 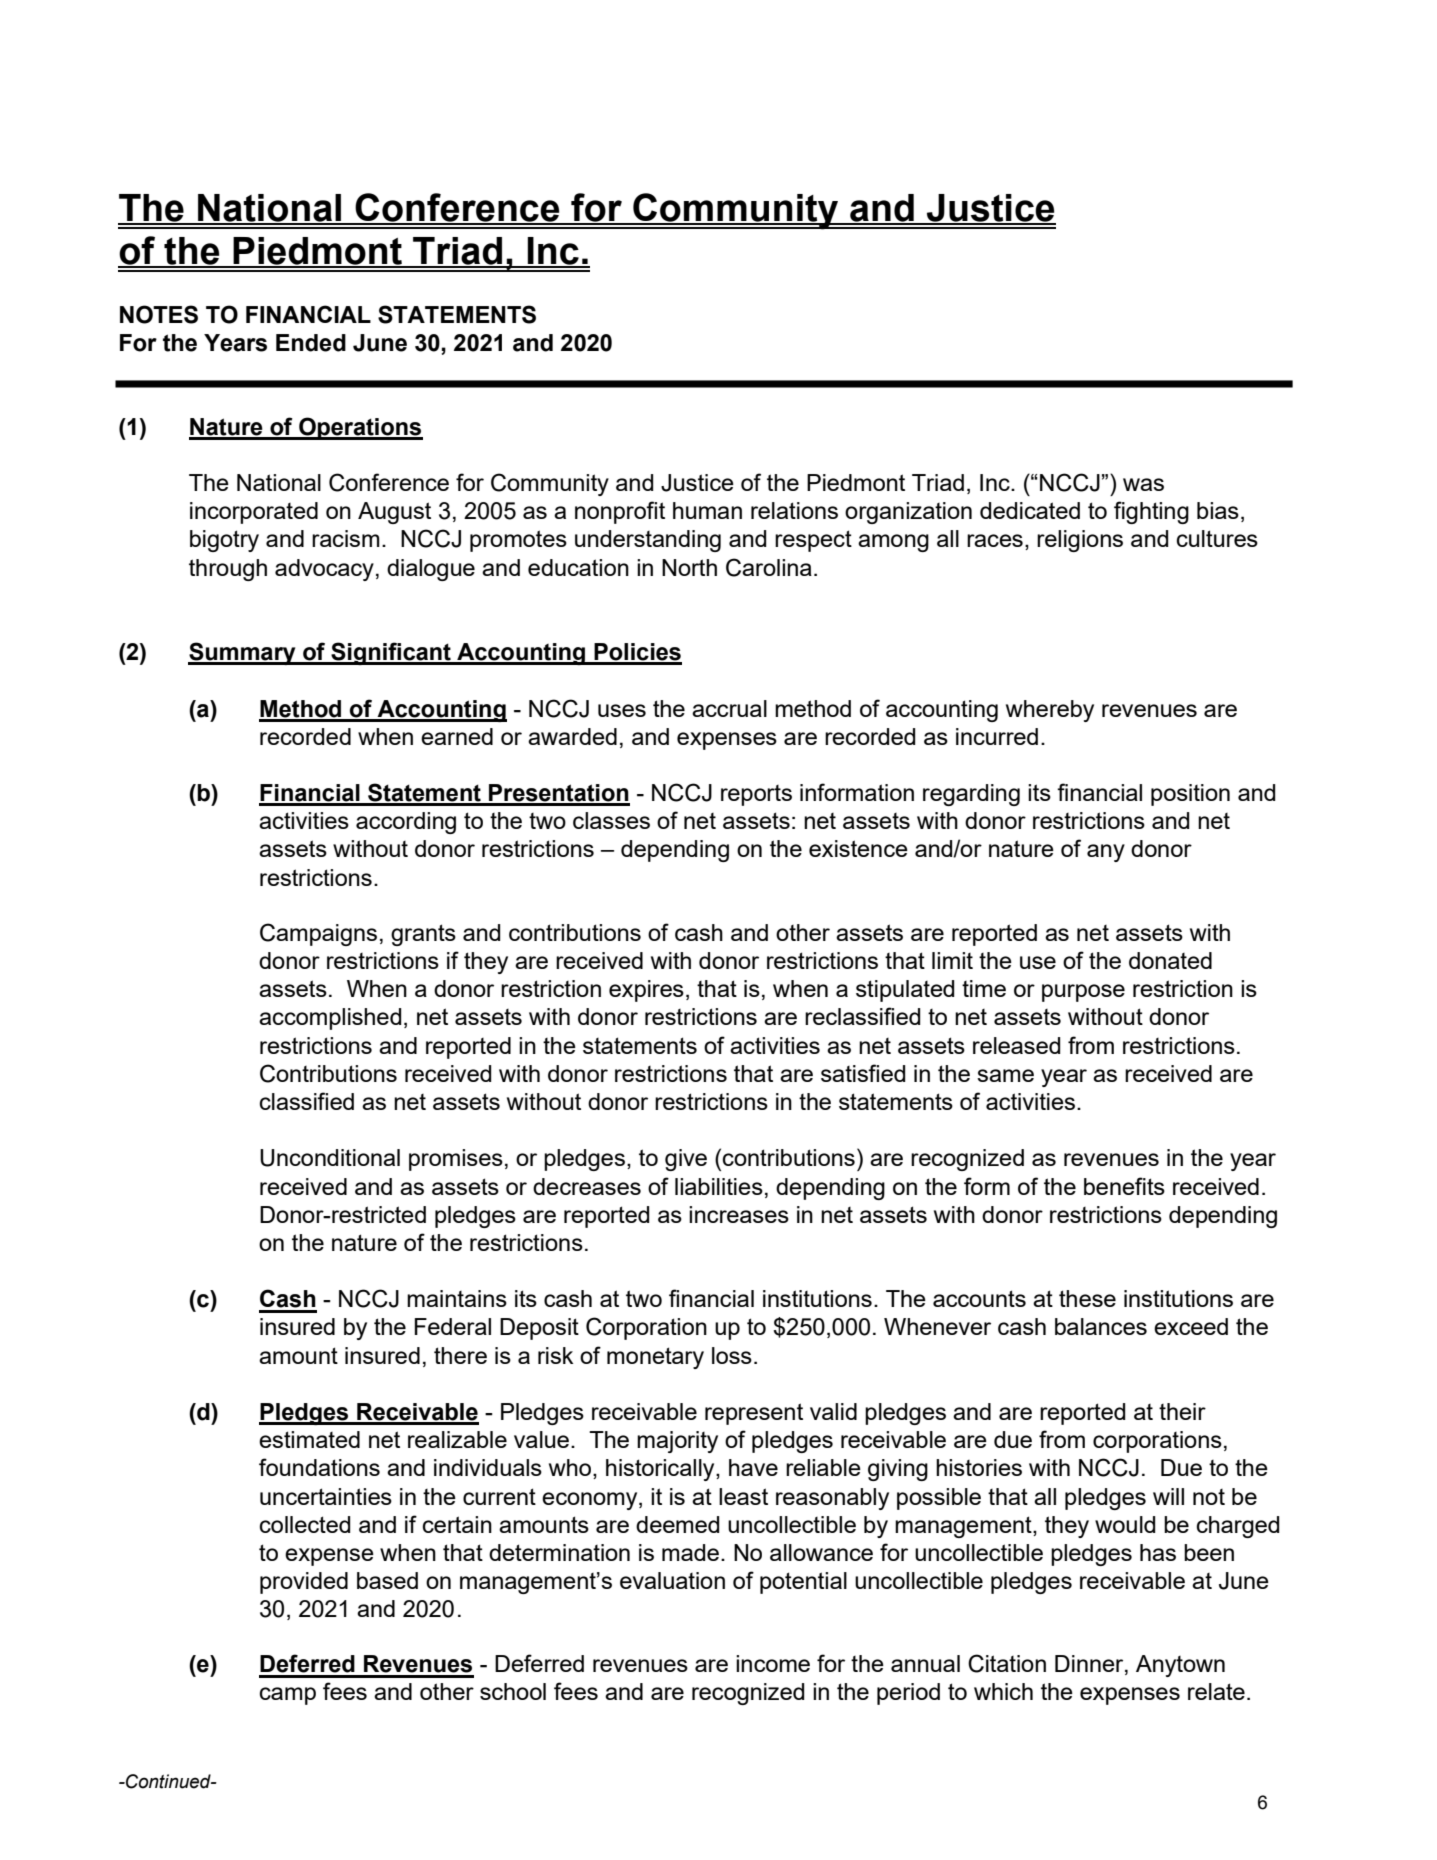 What do you see at coordinates (1090, 1665) in the screenshot?
I see `Dinner` at bounding box center [1090, 1665].
